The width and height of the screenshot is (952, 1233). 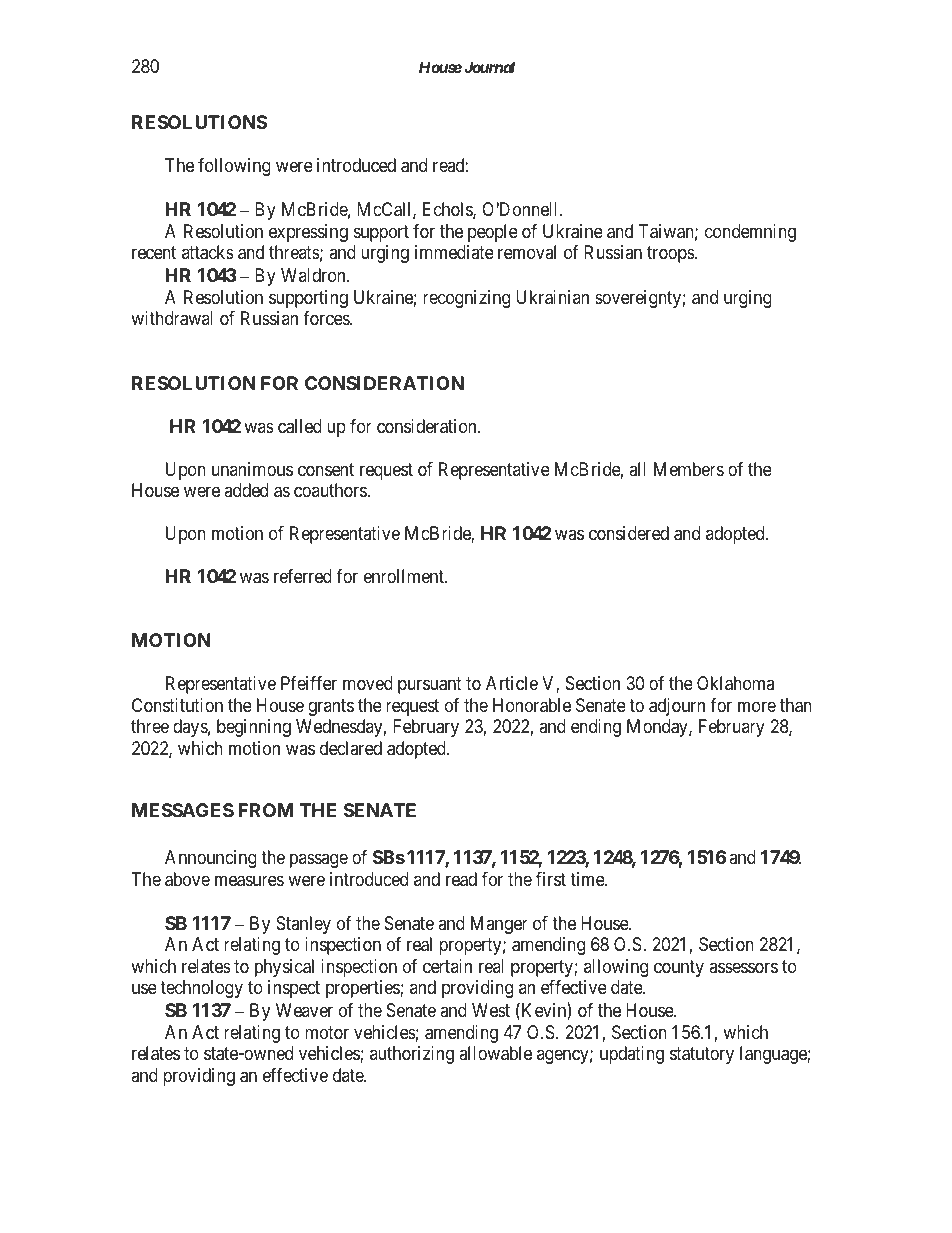 I want to click on beginning, so click(x=254, y=728).
